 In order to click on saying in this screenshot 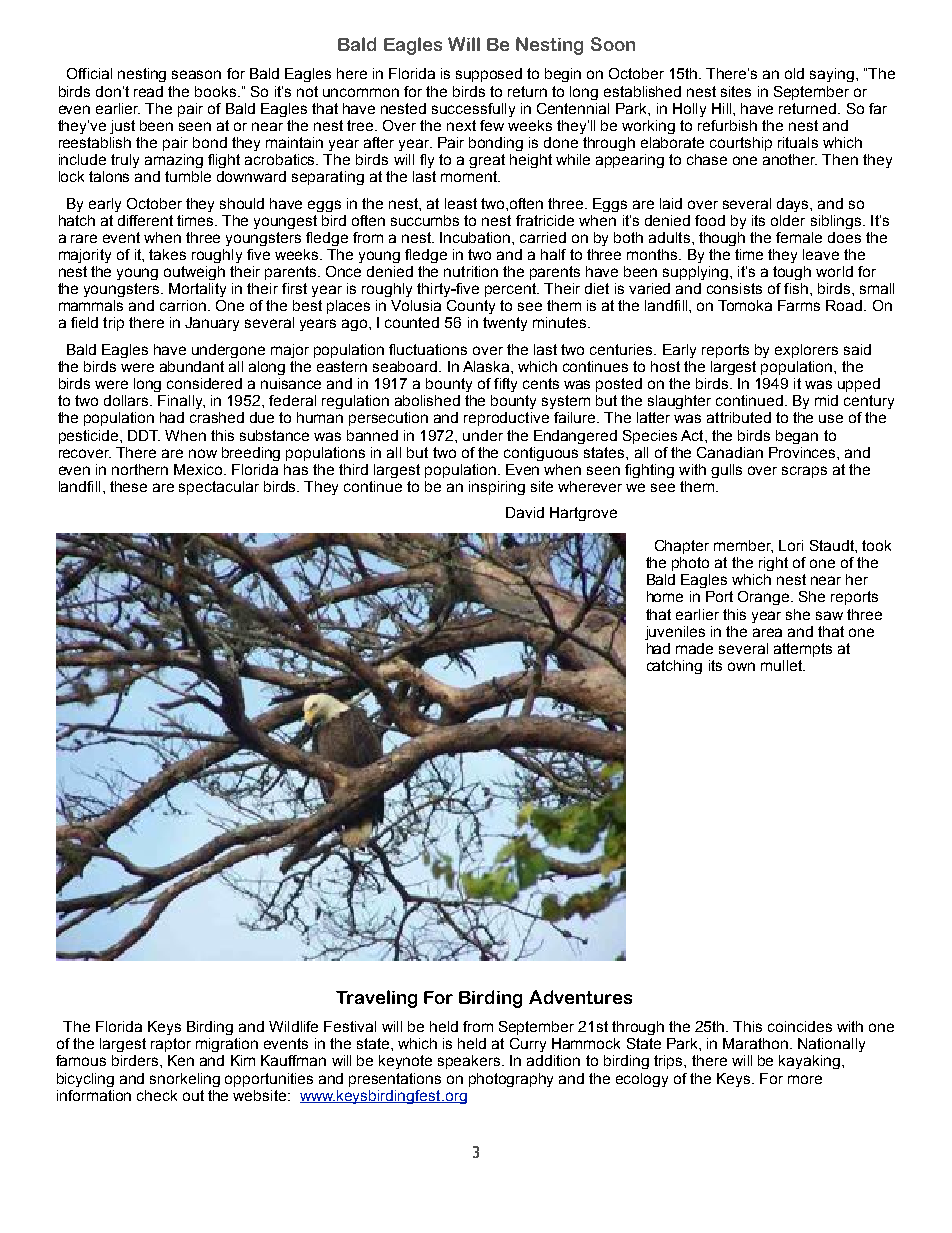, I will do `click(832, 75)`.
